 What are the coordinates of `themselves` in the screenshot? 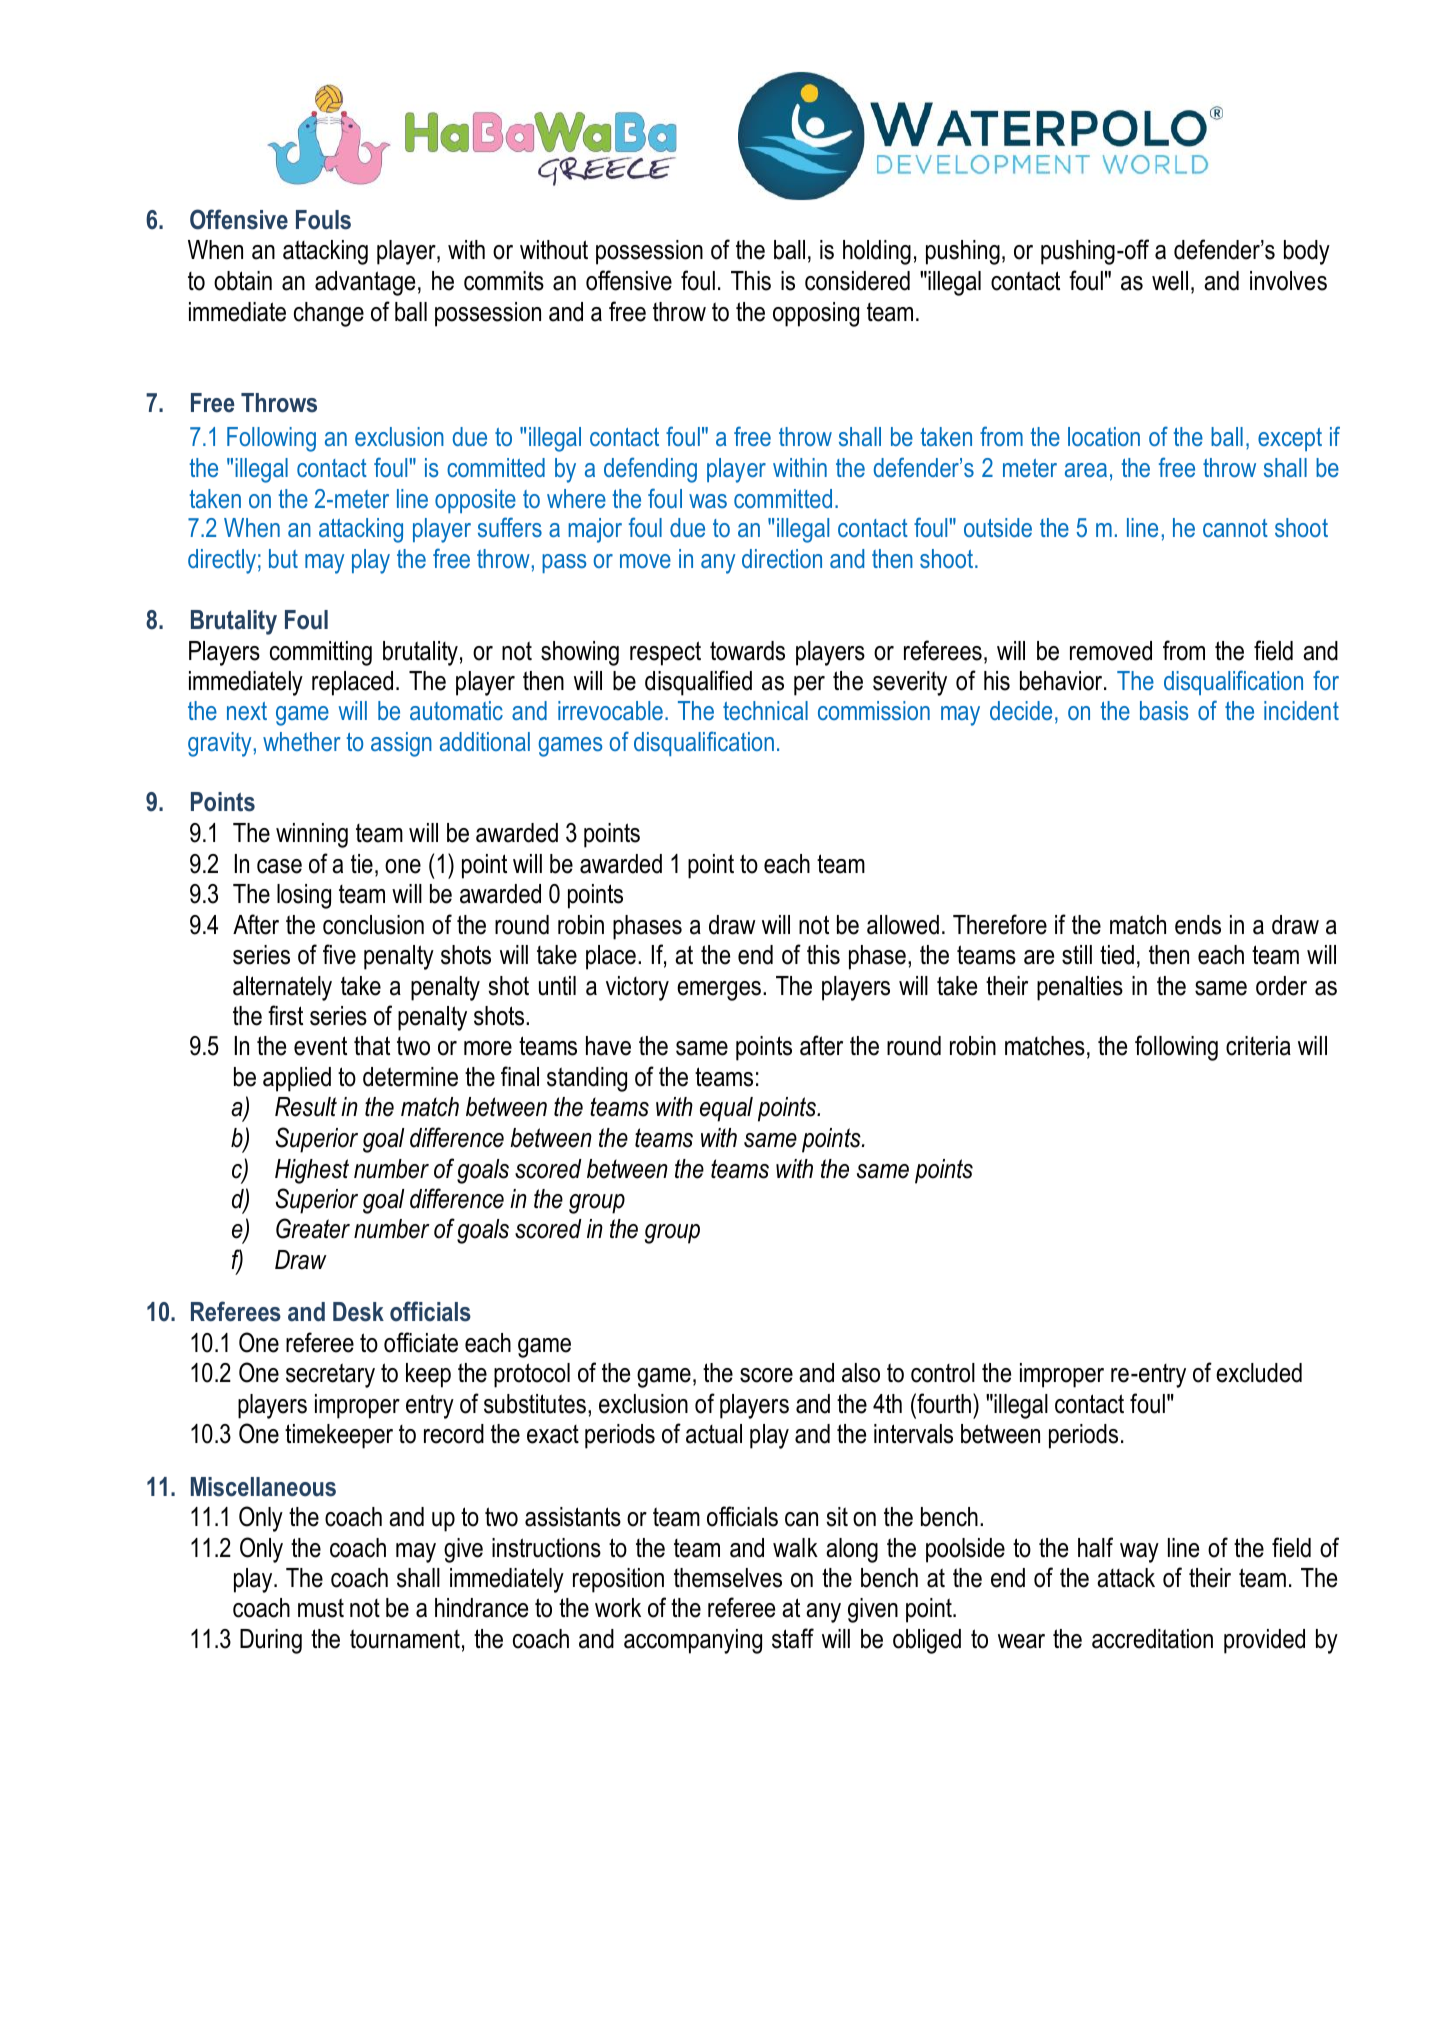 It's located at (728, 1578).
